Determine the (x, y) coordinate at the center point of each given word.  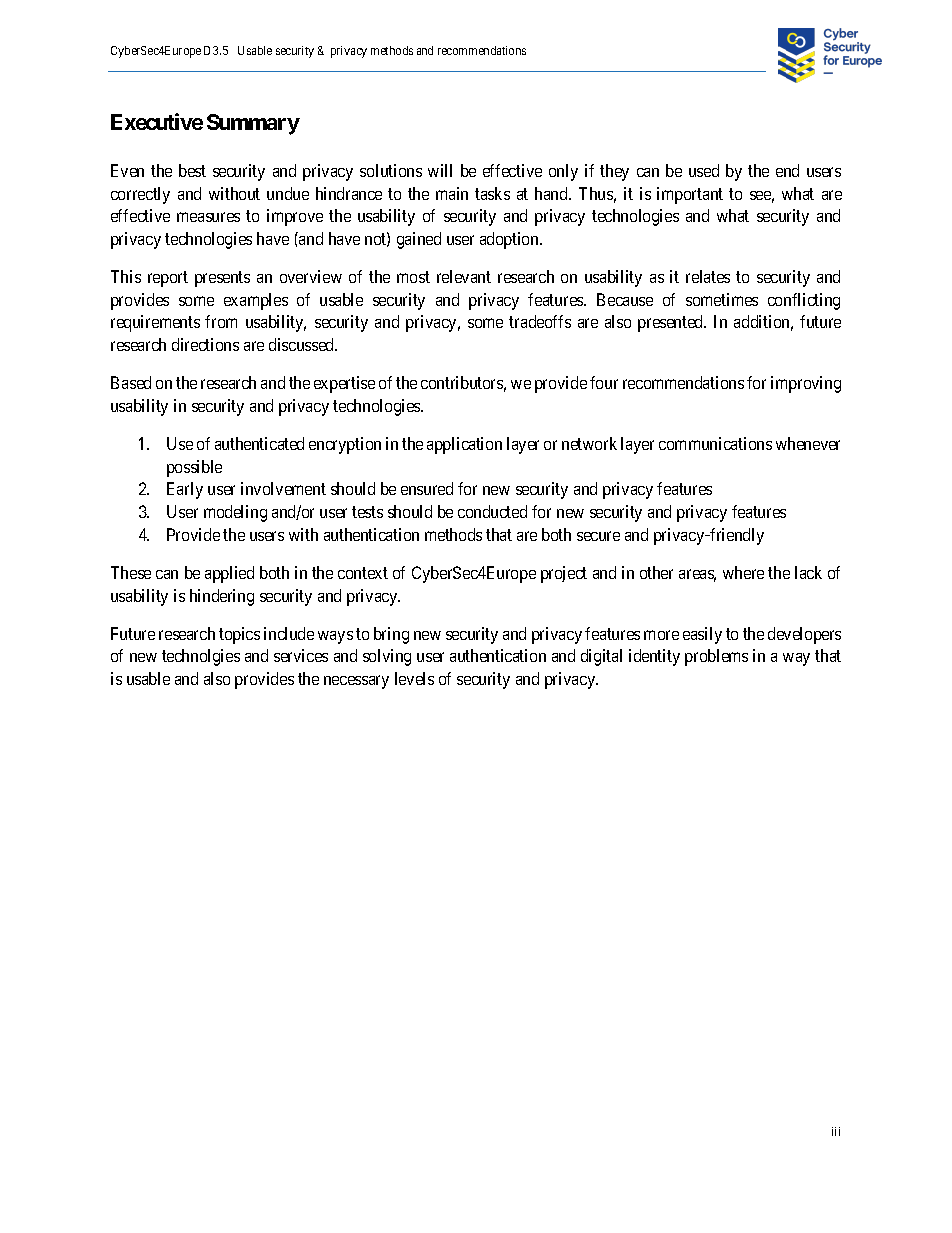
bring (391, 635)
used (704, 170)
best (192, 170)
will (440, 170)
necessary (356, 682)
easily (702, 635)
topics (239, 635)
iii (836, 1131)
